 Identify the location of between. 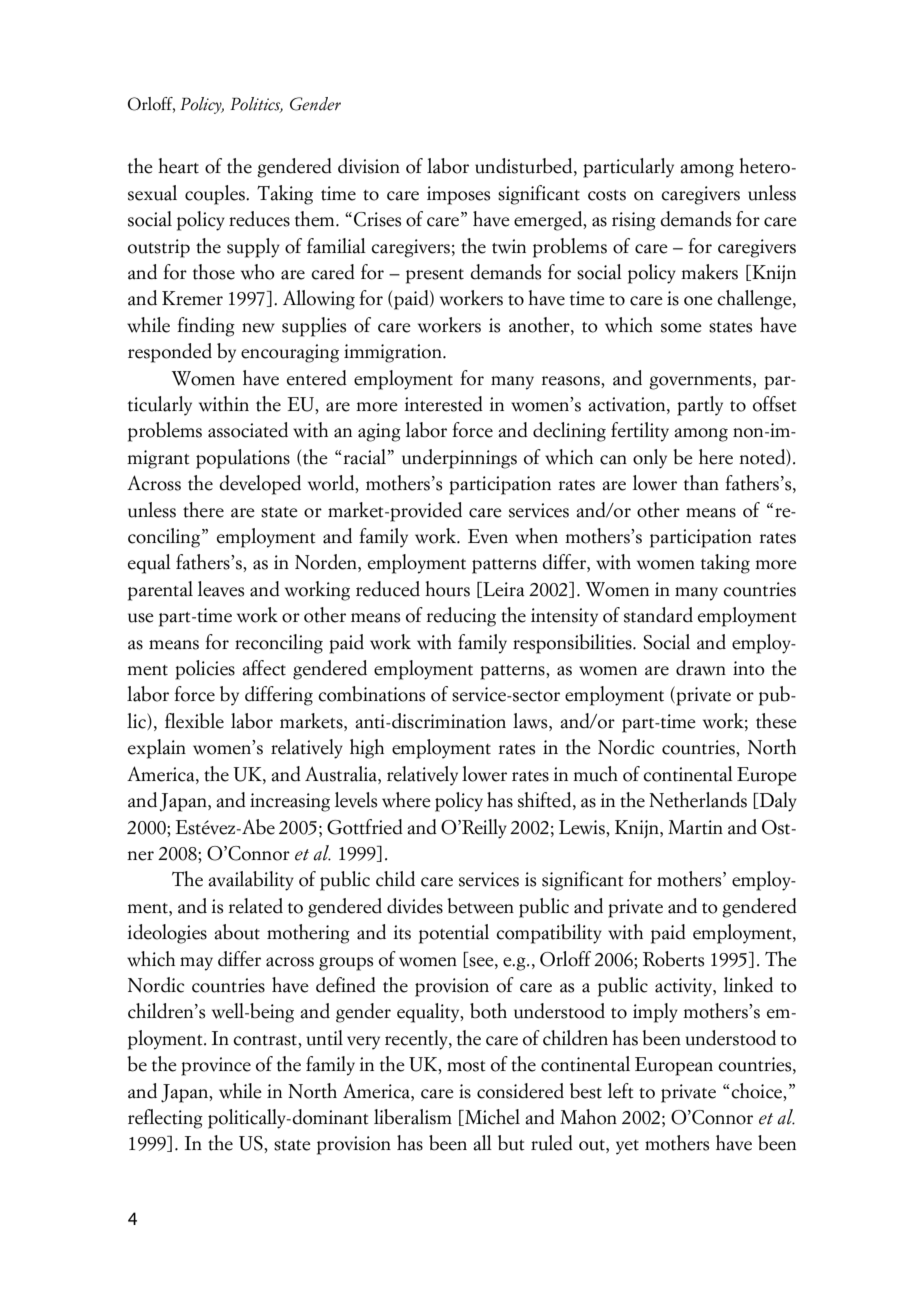
(480, 906).
